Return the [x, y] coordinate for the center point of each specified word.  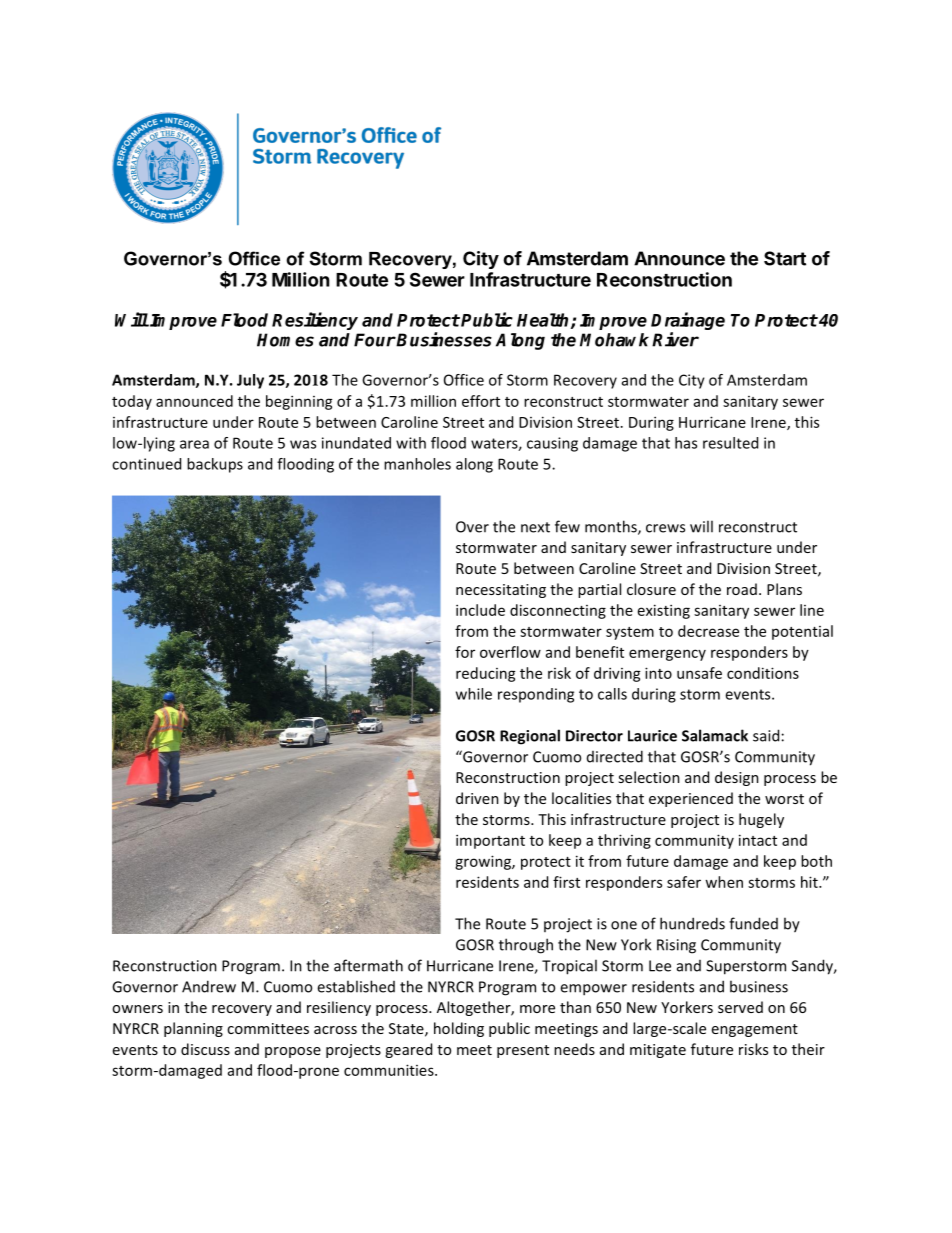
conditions [763, 673]
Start [785, 258]
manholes [417, 464]
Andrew [209, 986]
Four [375, 340]
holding [459, 1029]
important [490, 841]
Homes [285, 340]
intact [758, 840]
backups [215, 465]
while [474, 694]
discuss [205, 1049]
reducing [486, 674]
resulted [730, 443]
